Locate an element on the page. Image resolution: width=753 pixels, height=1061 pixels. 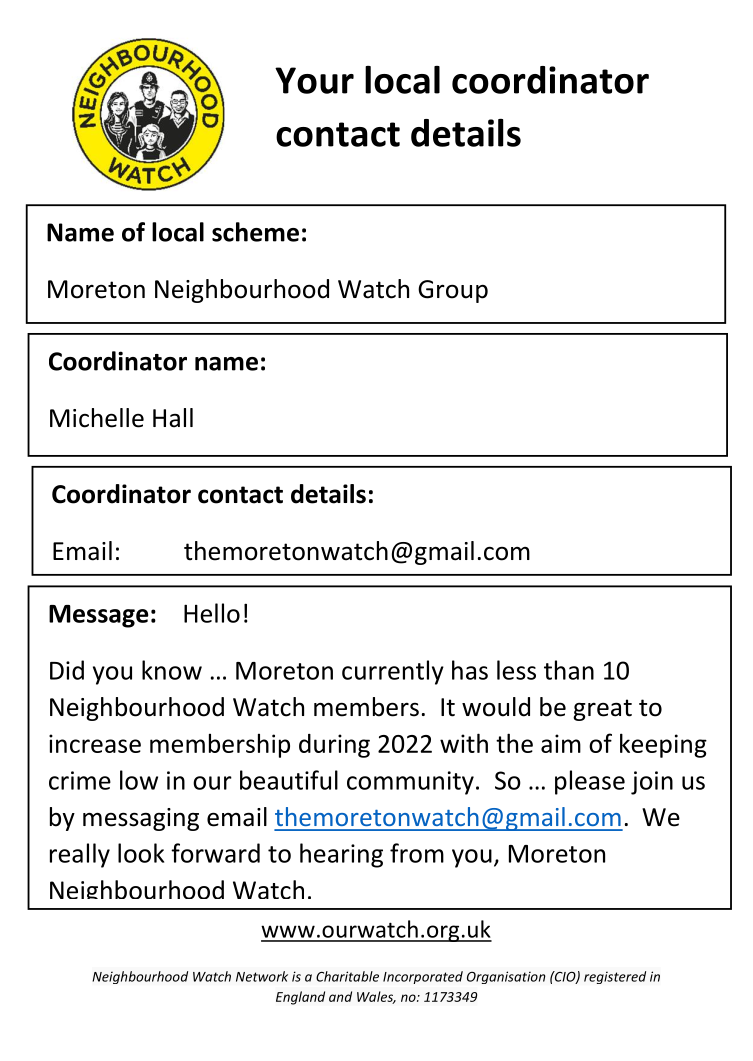
Message is located at coordinates (99, 616).
